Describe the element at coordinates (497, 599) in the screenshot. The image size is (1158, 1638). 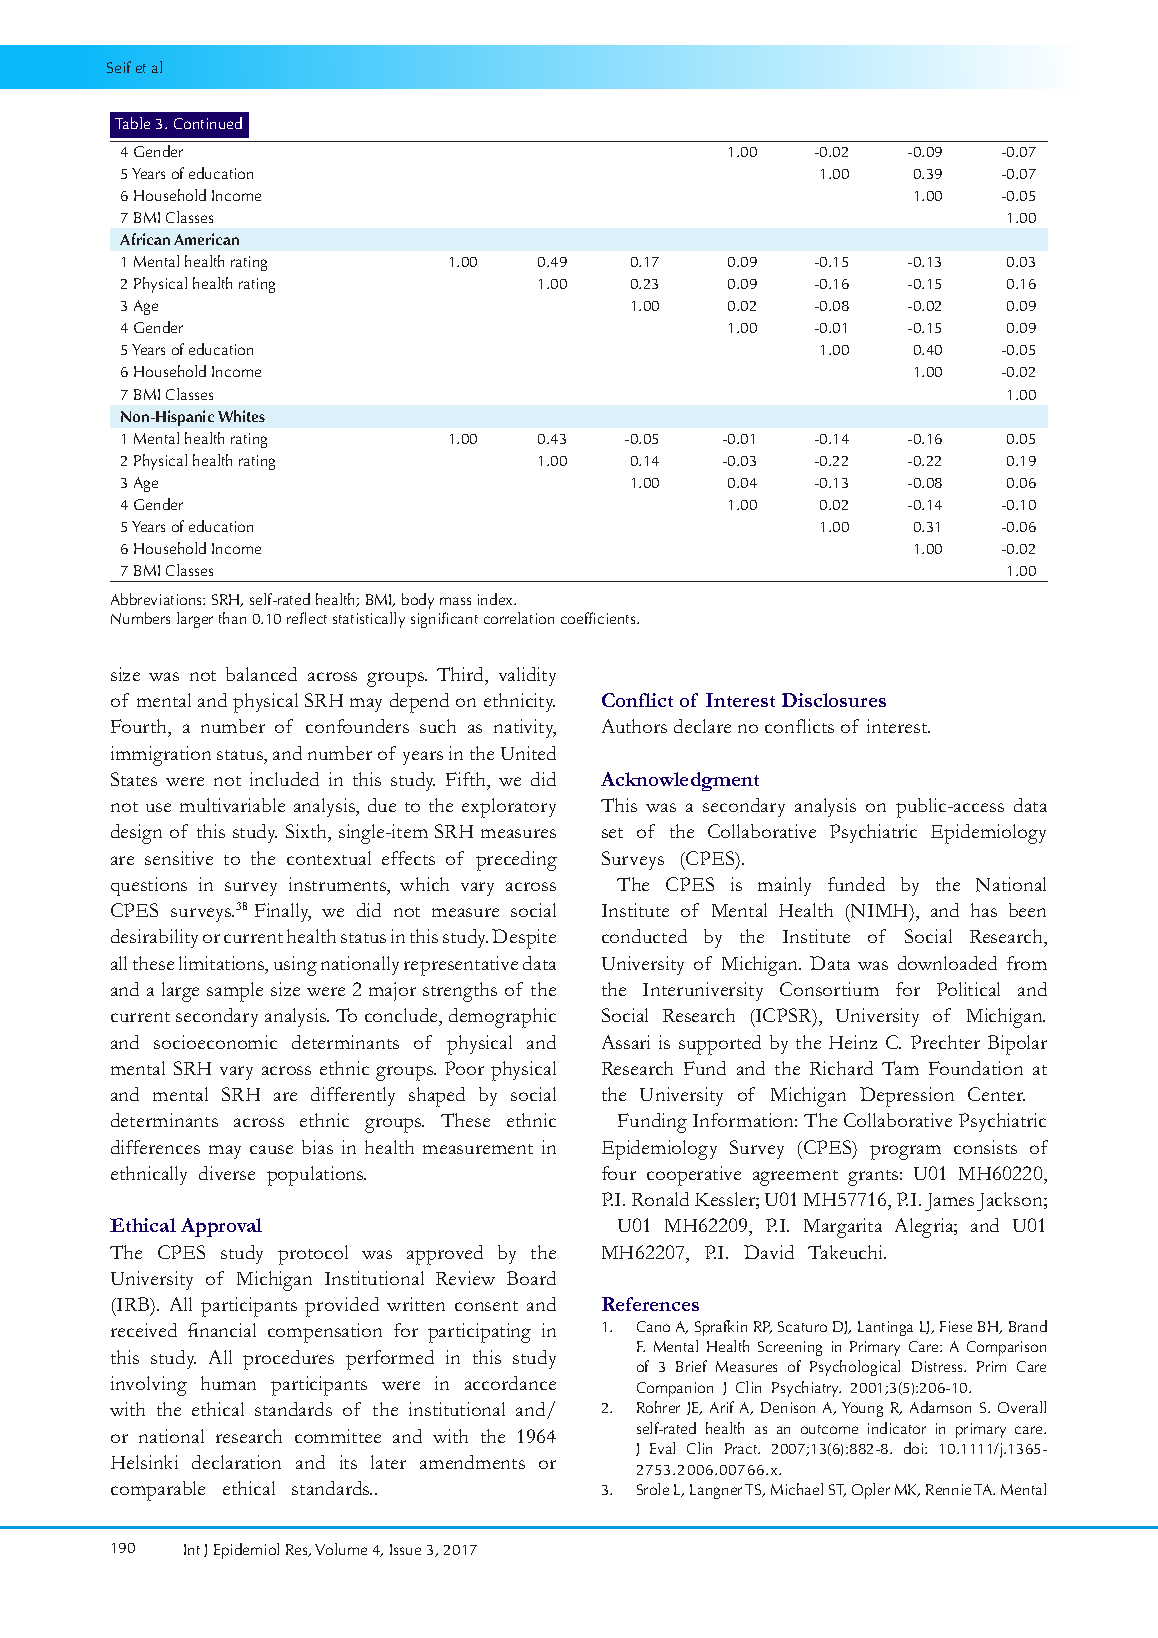
I see `index` at that location.
